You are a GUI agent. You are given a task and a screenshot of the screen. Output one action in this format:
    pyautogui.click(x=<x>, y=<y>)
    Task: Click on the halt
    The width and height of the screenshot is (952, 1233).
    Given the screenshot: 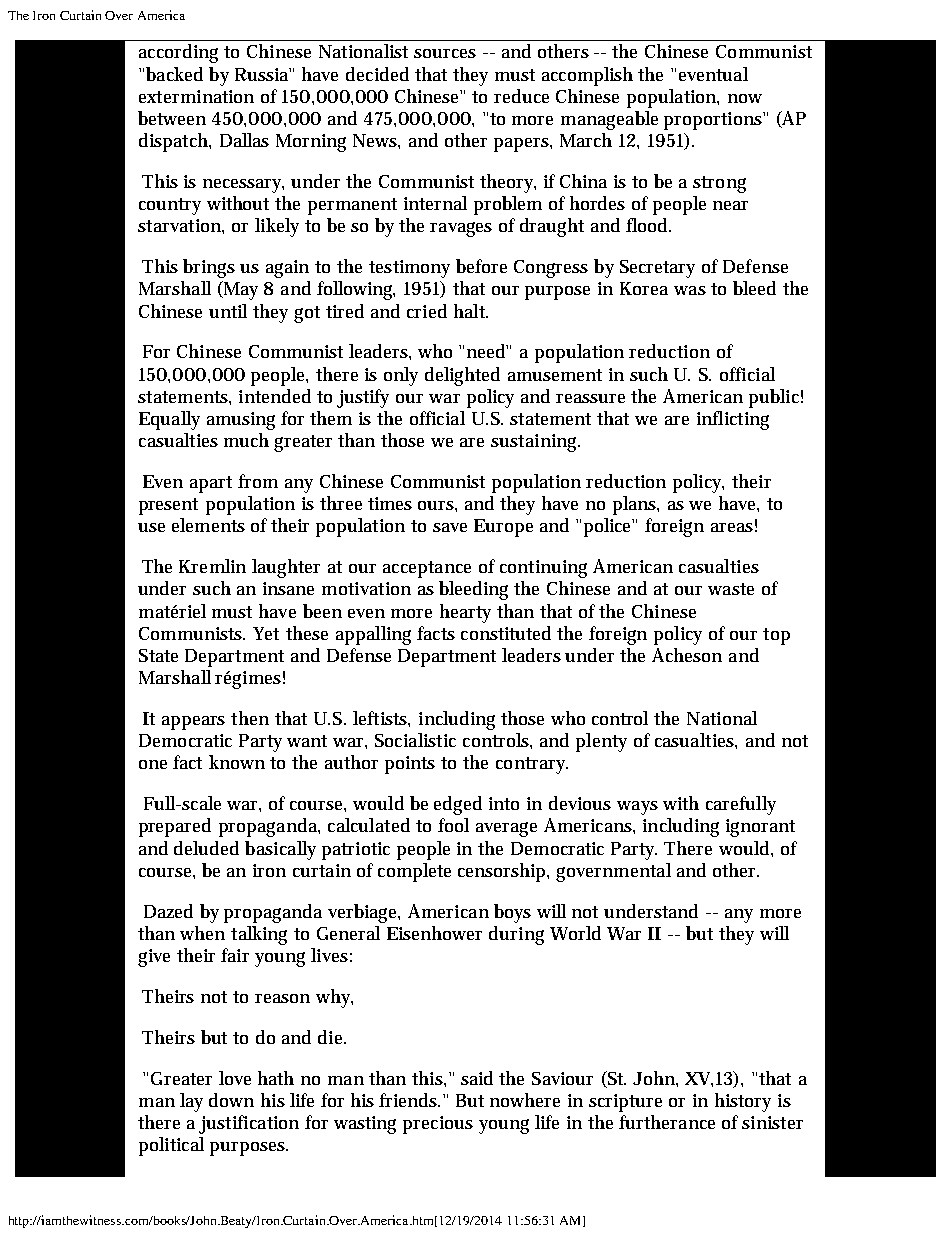 What is the action you would take?
    pyautogui.click(x=471, y=311)
